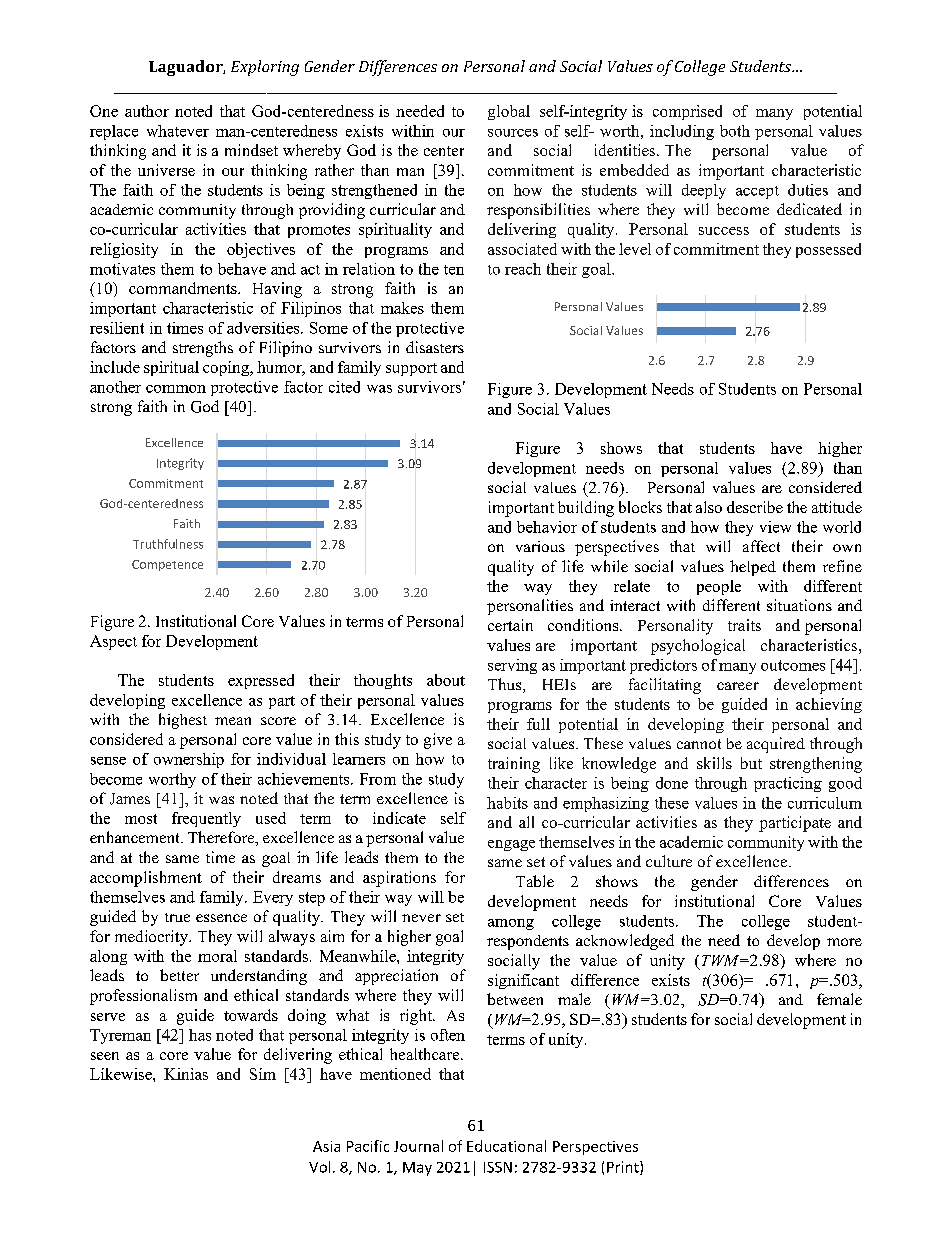 Image resolution: width=952 pixels, height=1233 pixels. What do you see at coordinates (509, 112) in the screenshot?
I see `global` at bounding box center [509, 112].
